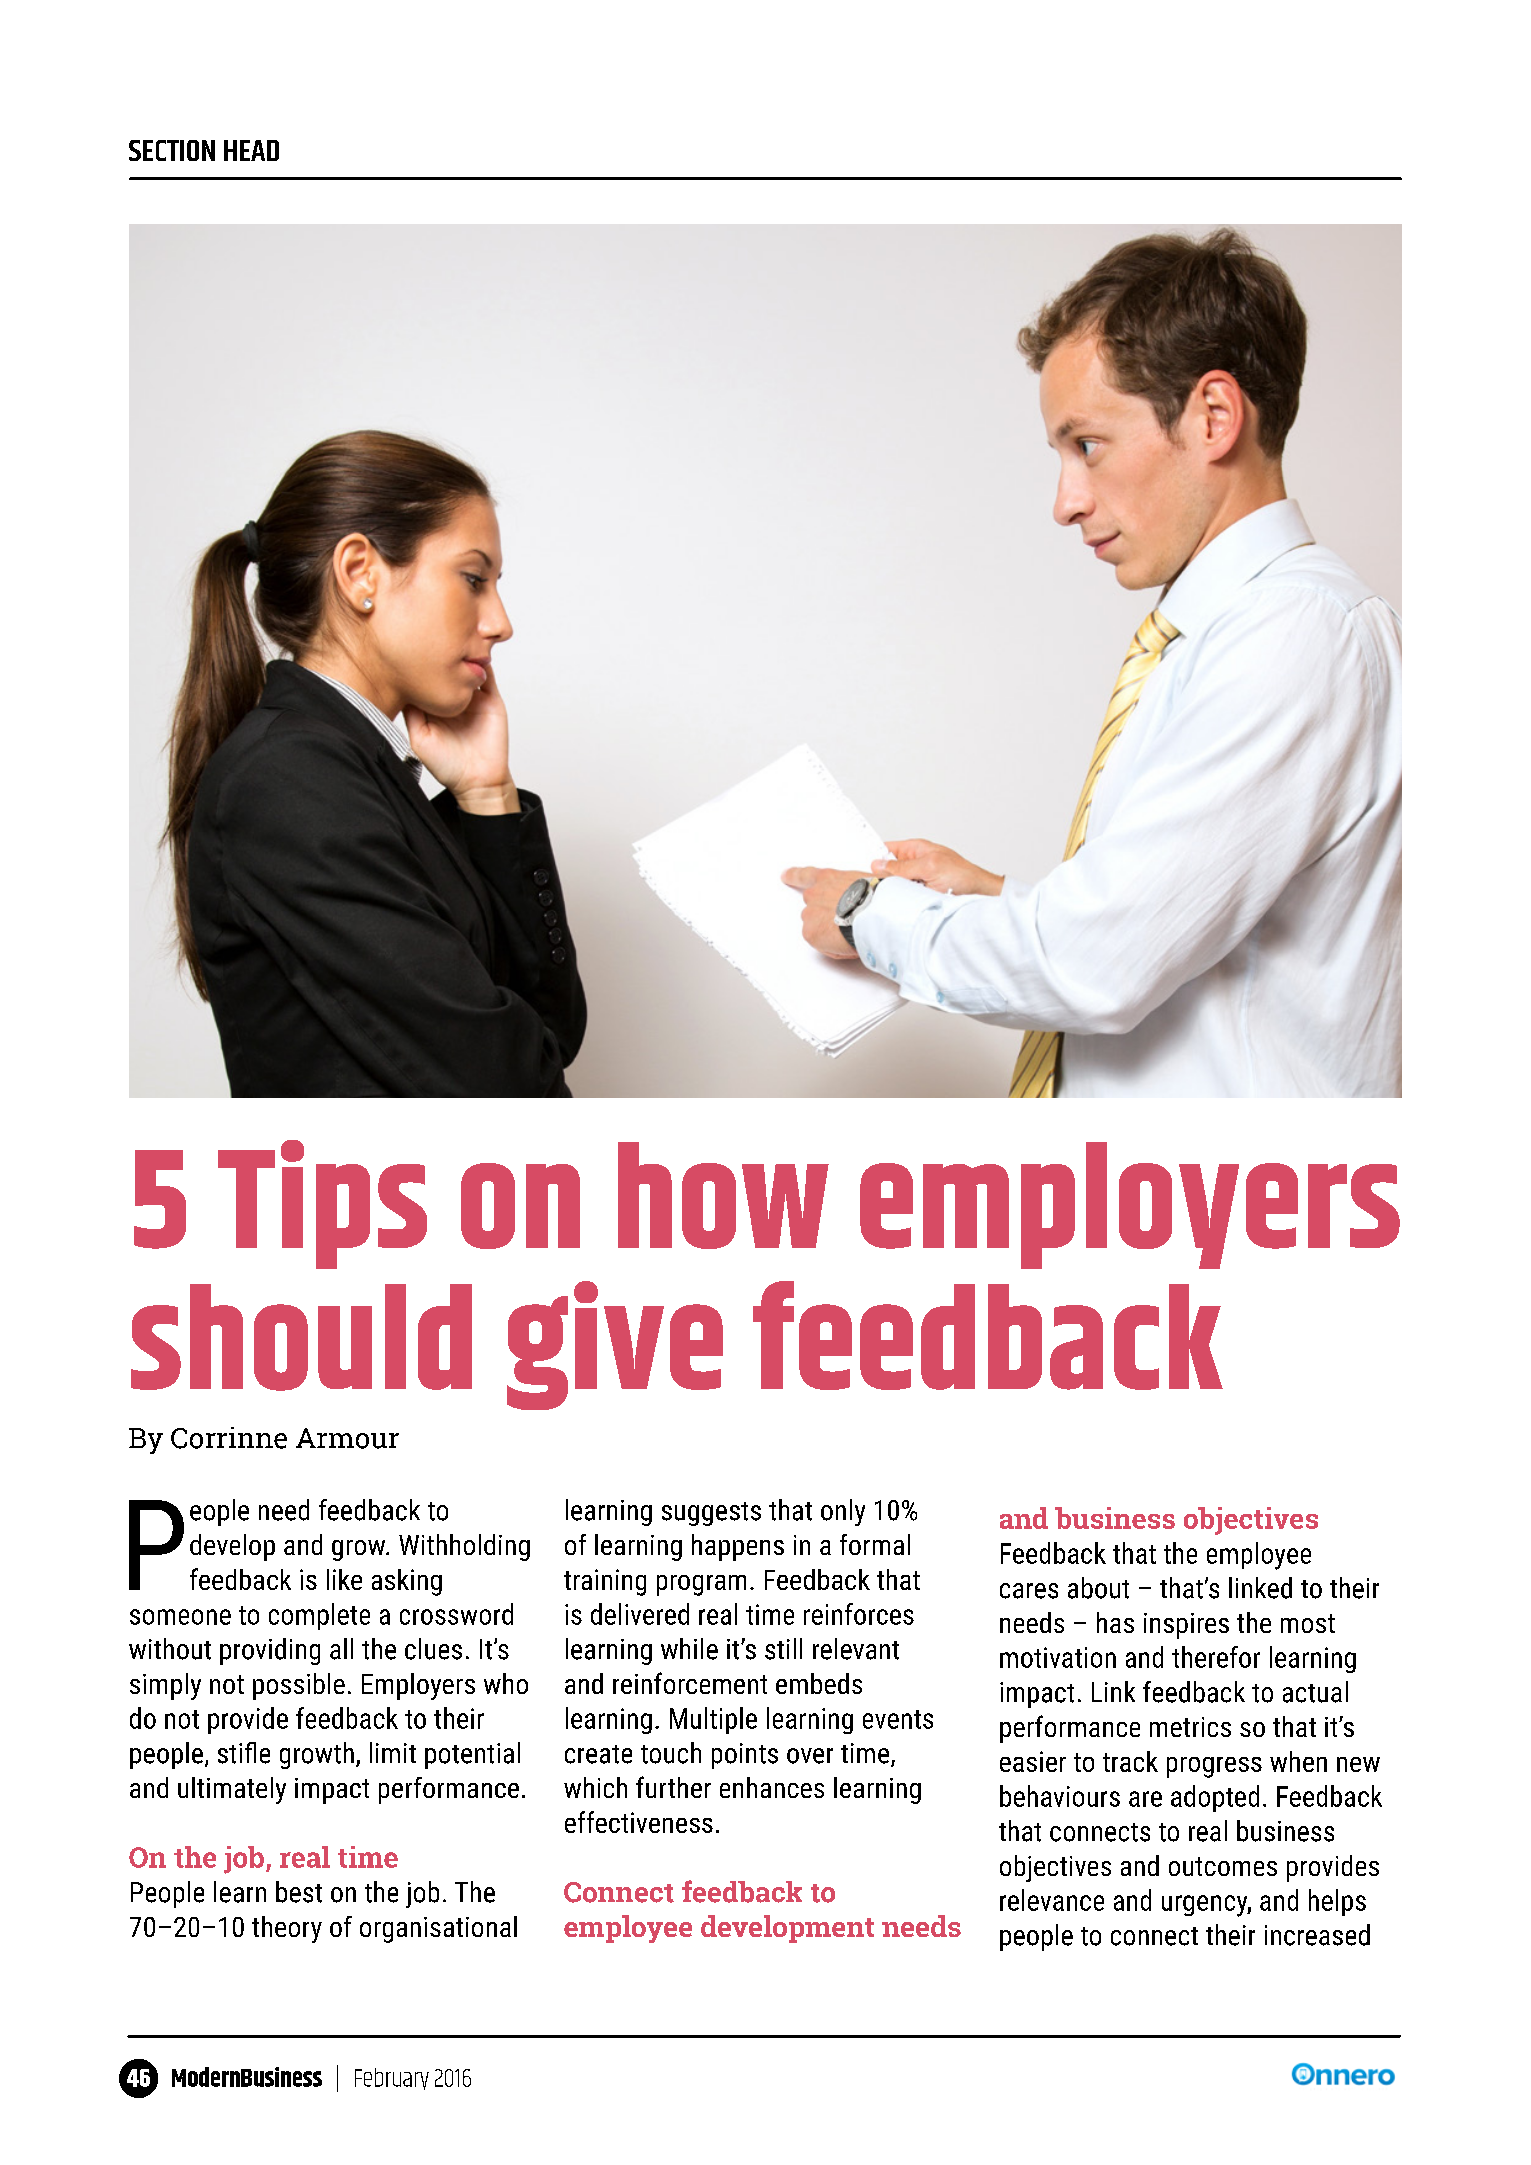  I want to click on HEAD, so click(251, 150).
